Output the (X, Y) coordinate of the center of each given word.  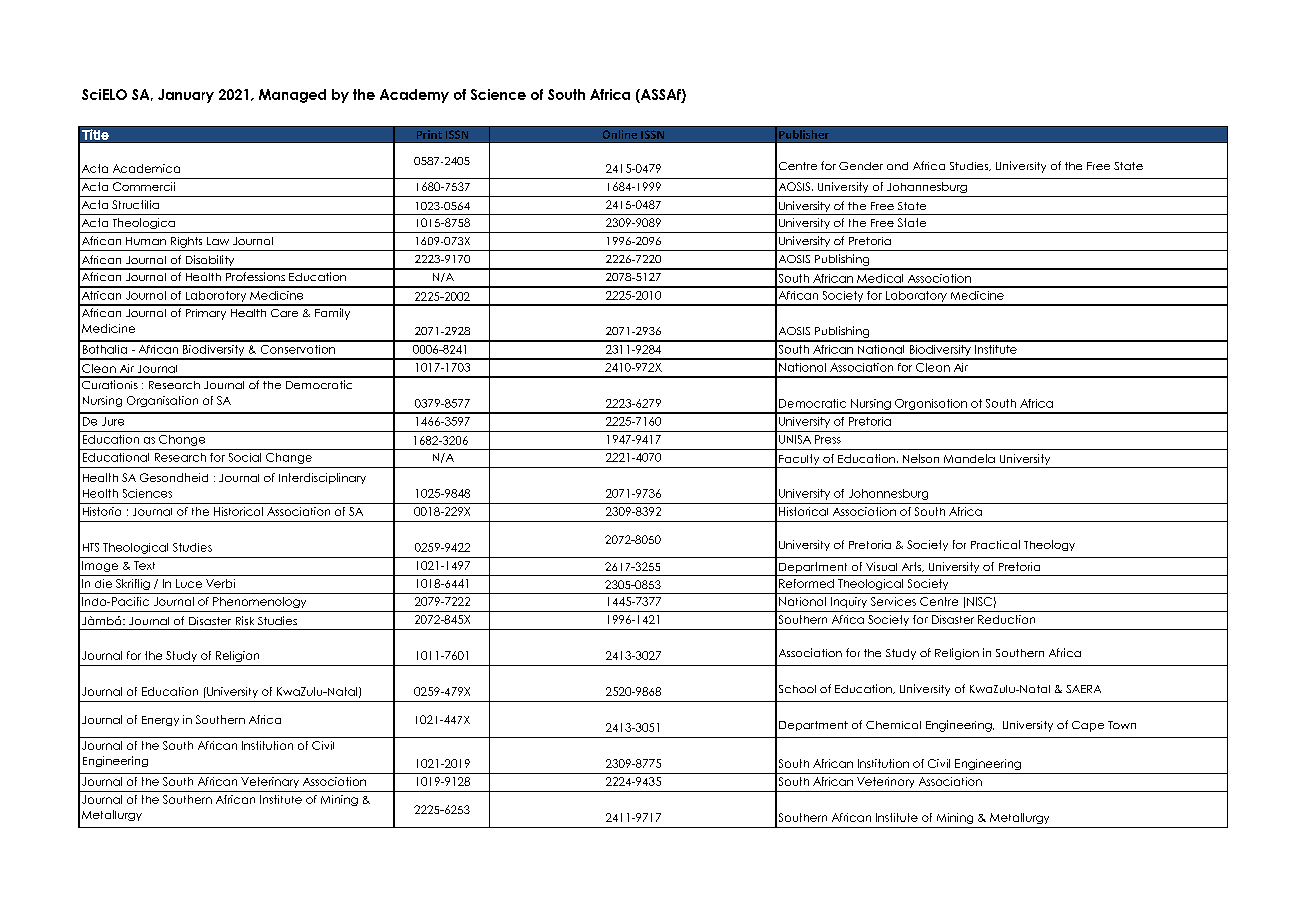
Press (828, 439)
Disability (210, 262)
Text (144, 565)
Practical (995, 544)
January (186, 96)
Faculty (799, 461)
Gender (861, 166)
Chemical (893, 725)
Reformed (806, 583)
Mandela (969, 458)
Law (218, 241)
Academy (414, 96)
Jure (113, 421)
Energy (160, 721)
